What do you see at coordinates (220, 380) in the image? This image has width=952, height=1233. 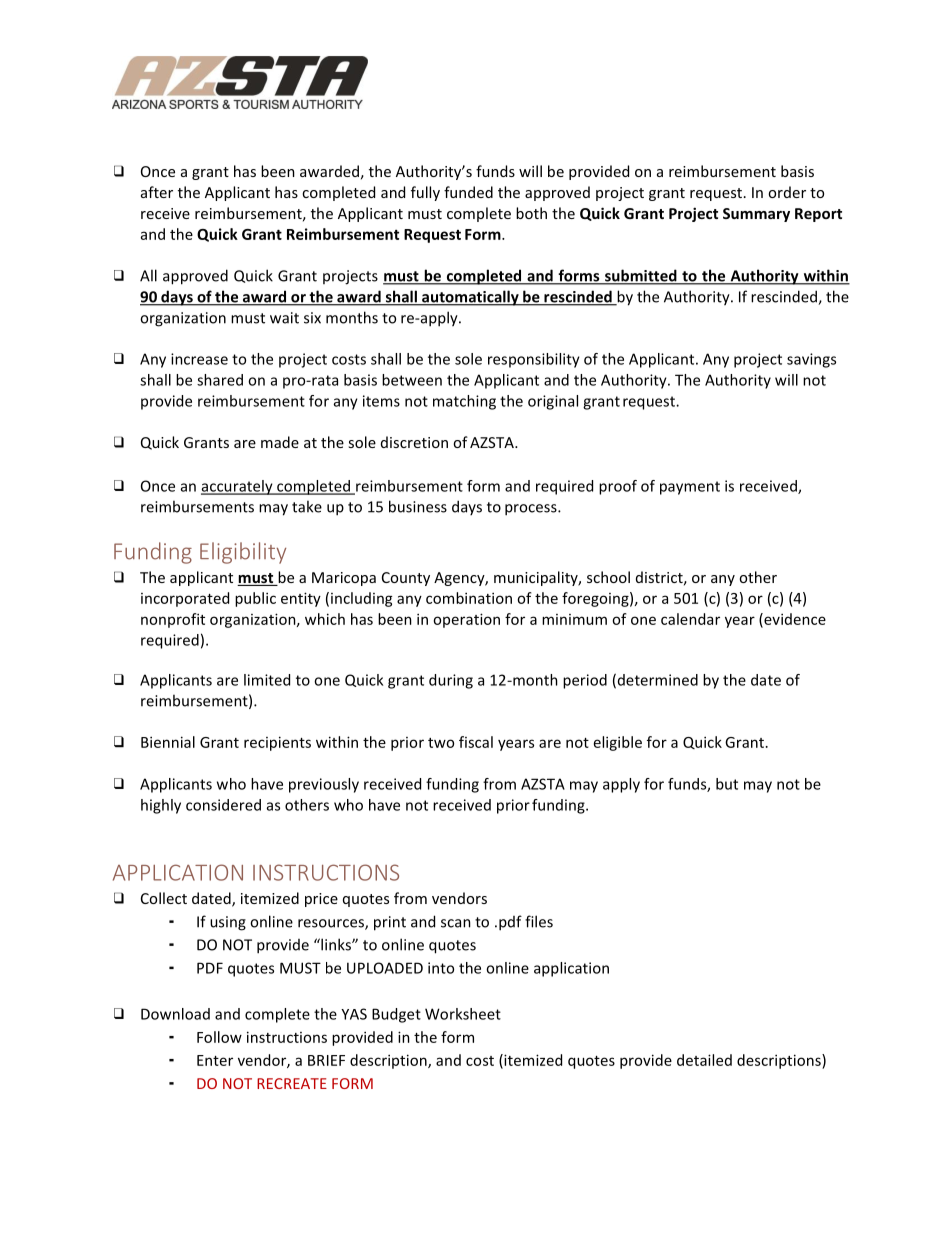 I see `shared` at bounding box center [220, 380].
